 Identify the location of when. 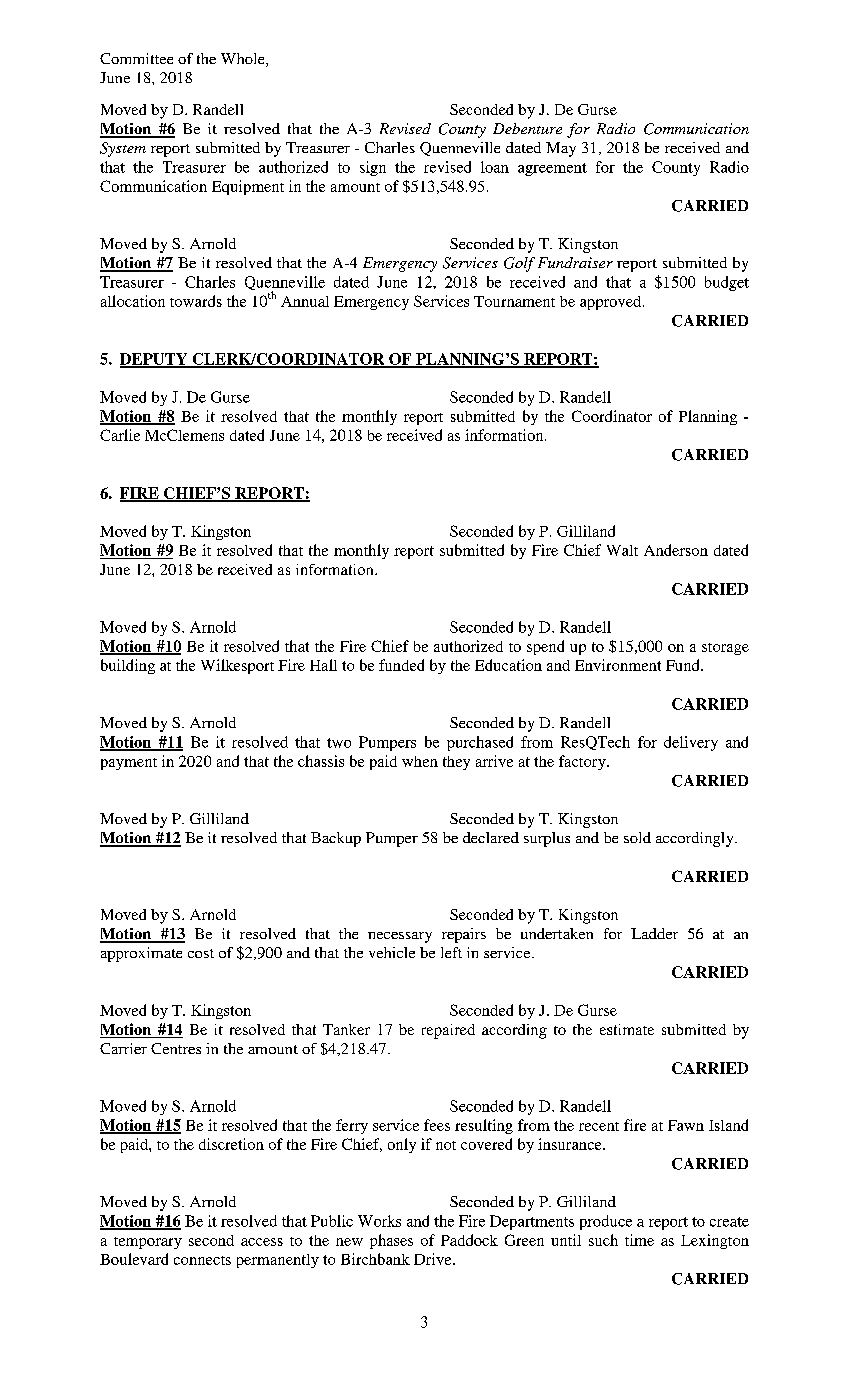
(420, 761).
